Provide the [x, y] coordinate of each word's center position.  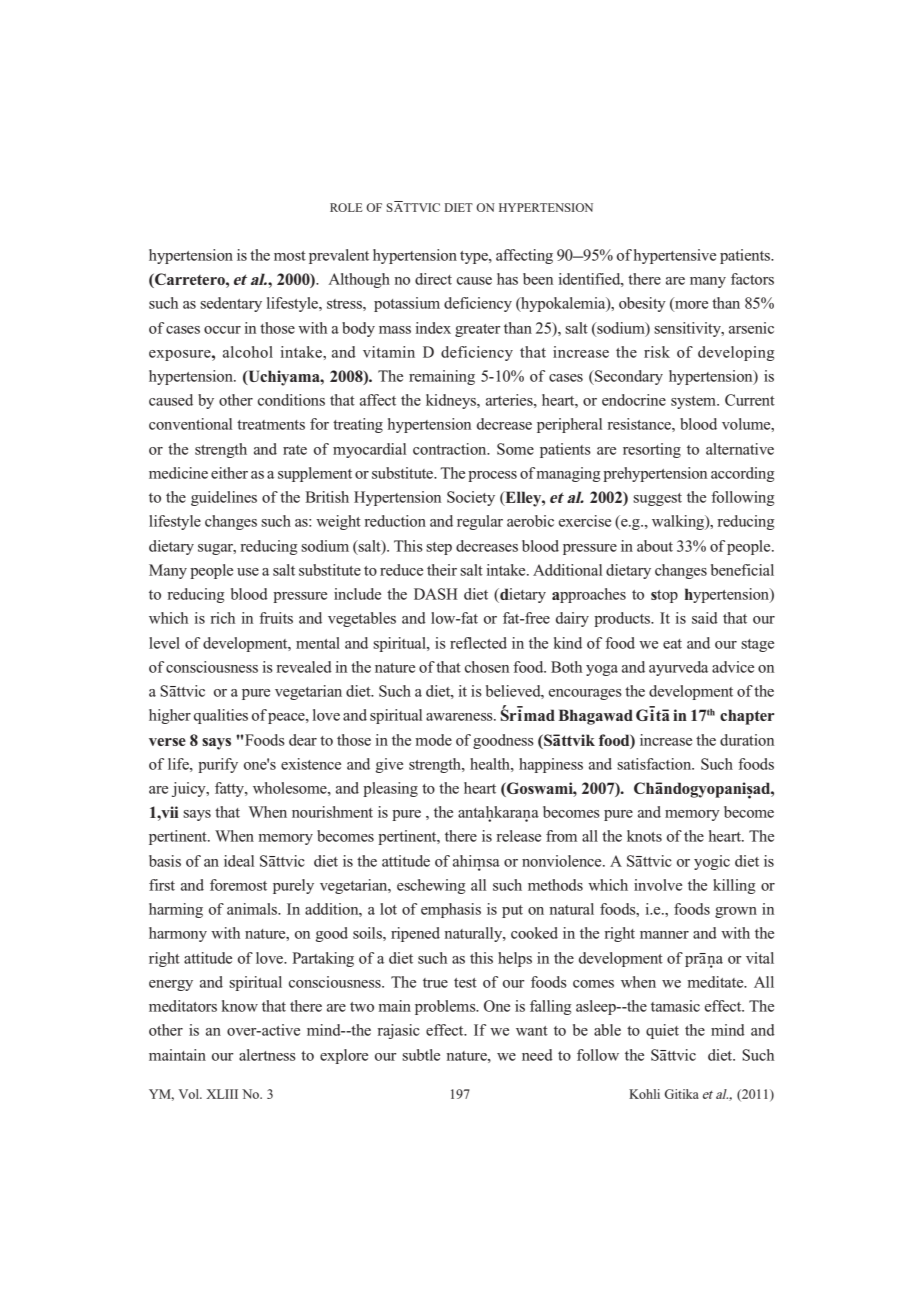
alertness [267, 1055]
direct [433, 279]
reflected [478, 643]
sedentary [231, 304]
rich [222, 618]
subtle [421, 1055]
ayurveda [678, 668]
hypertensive [675, 256]
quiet [662, 1031]
